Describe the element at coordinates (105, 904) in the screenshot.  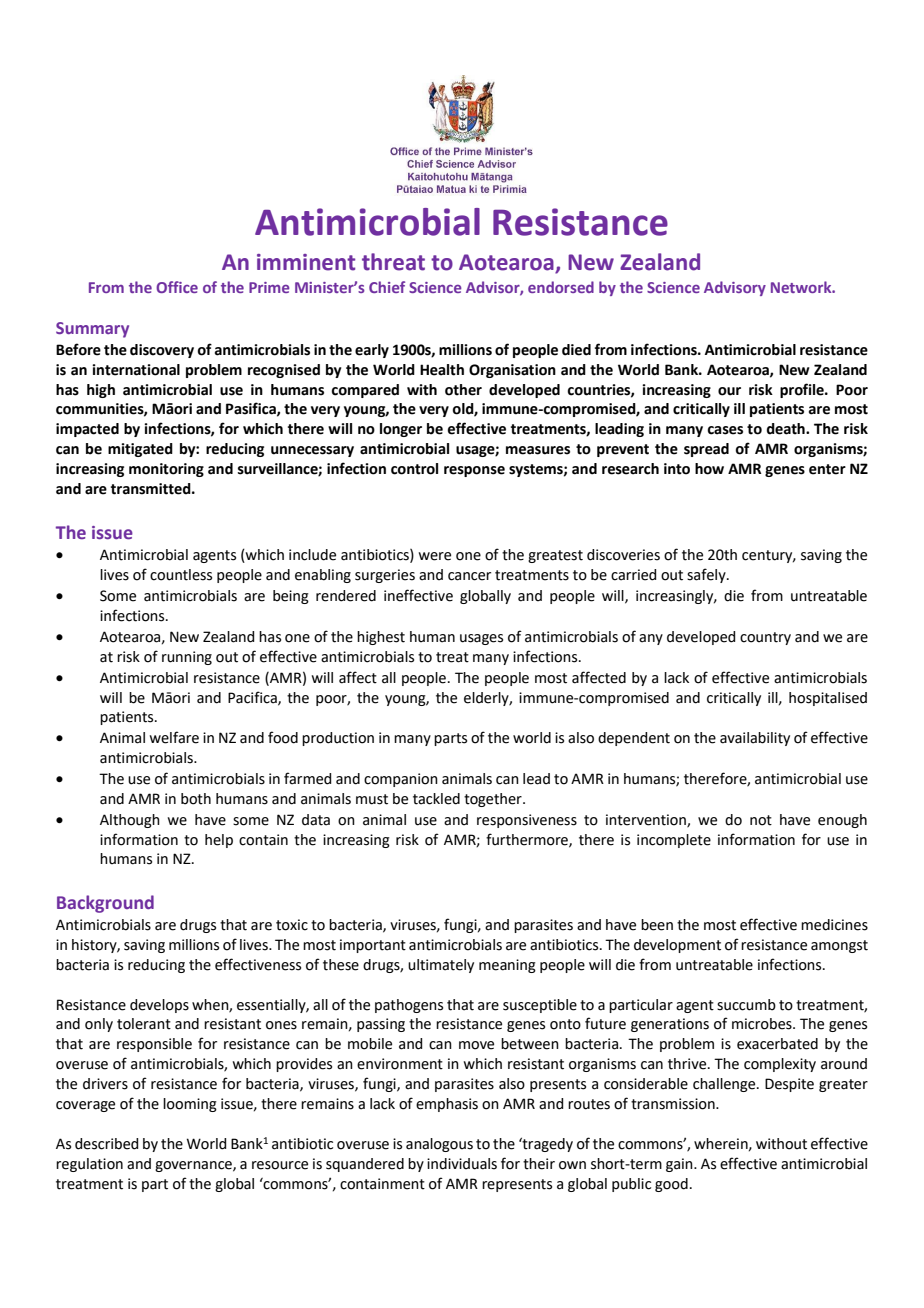
I see `Background` at that location.
